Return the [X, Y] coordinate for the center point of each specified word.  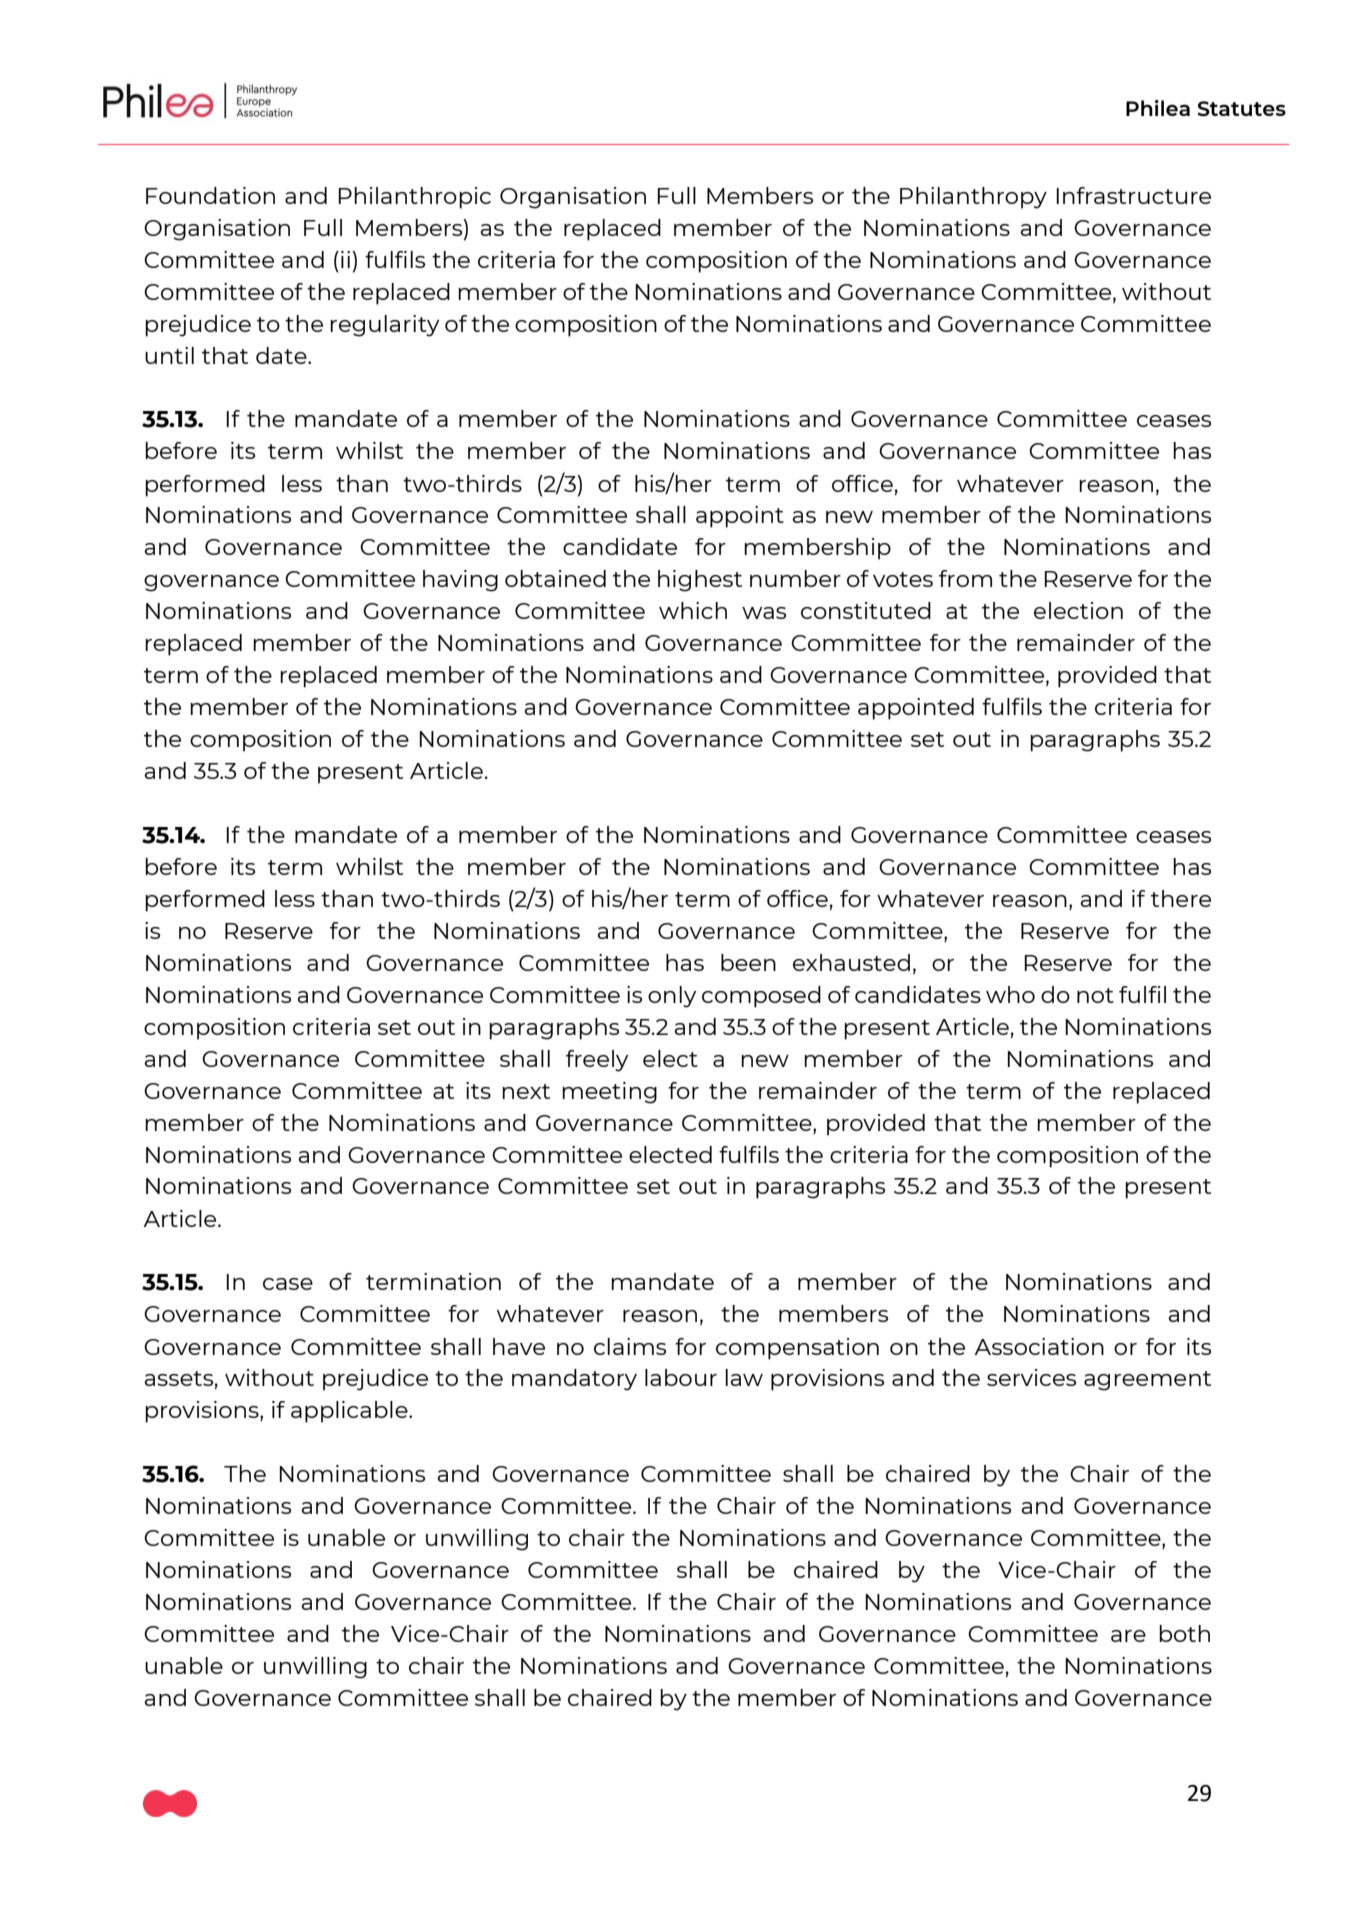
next [526, 1091]
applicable [350, 1412]
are [1128, 1636]
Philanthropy [973, 198]
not [1095, 995]
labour [681, 1377]
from [965, 578]
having [460, 581]
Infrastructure [1133, 195]
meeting [609, 1093]
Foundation [210, 195]
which [693, 610]
